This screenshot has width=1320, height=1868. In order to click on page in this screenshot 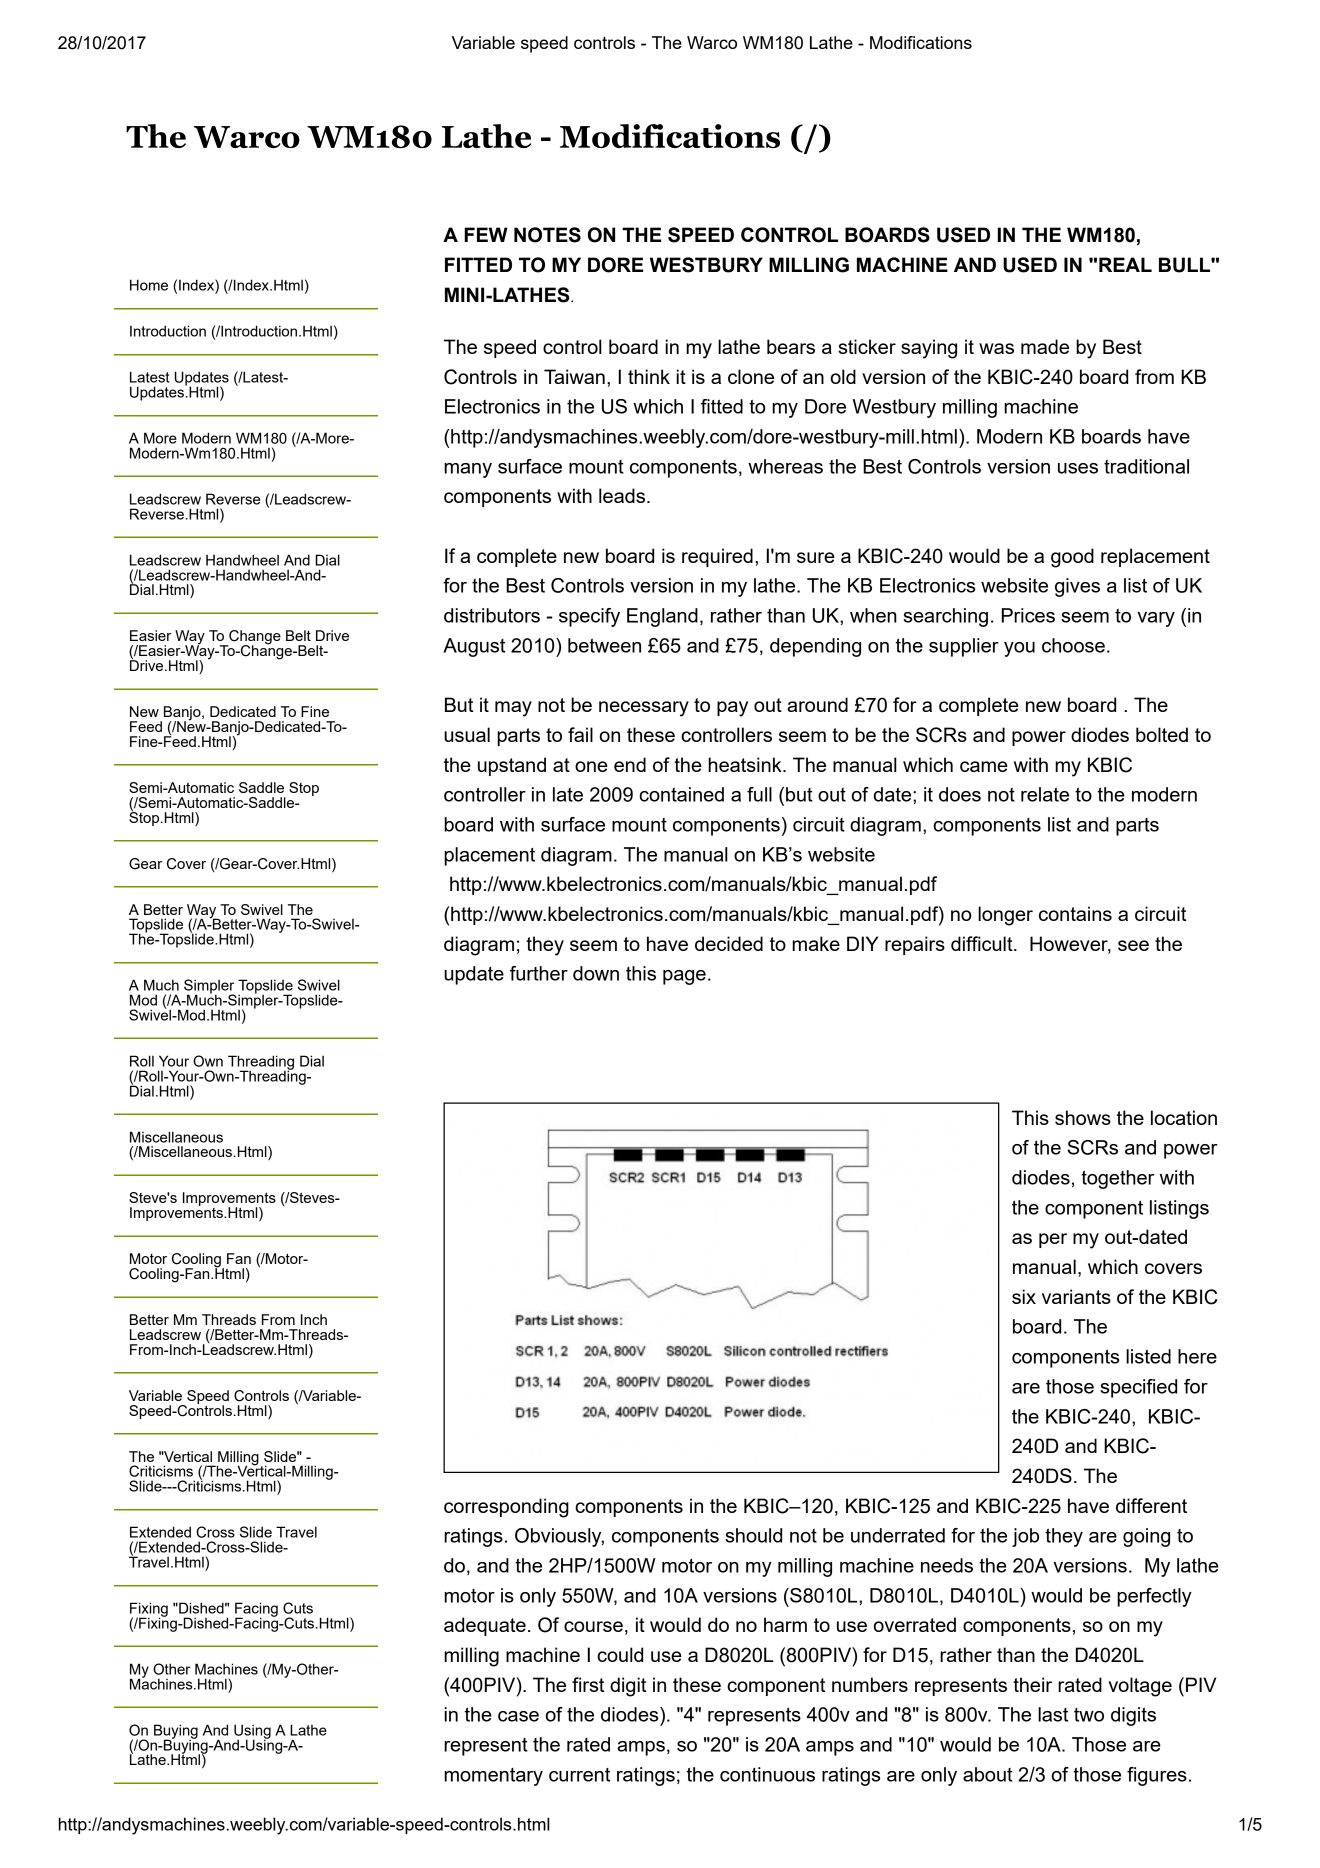, I will do `click(684, 977)`.
